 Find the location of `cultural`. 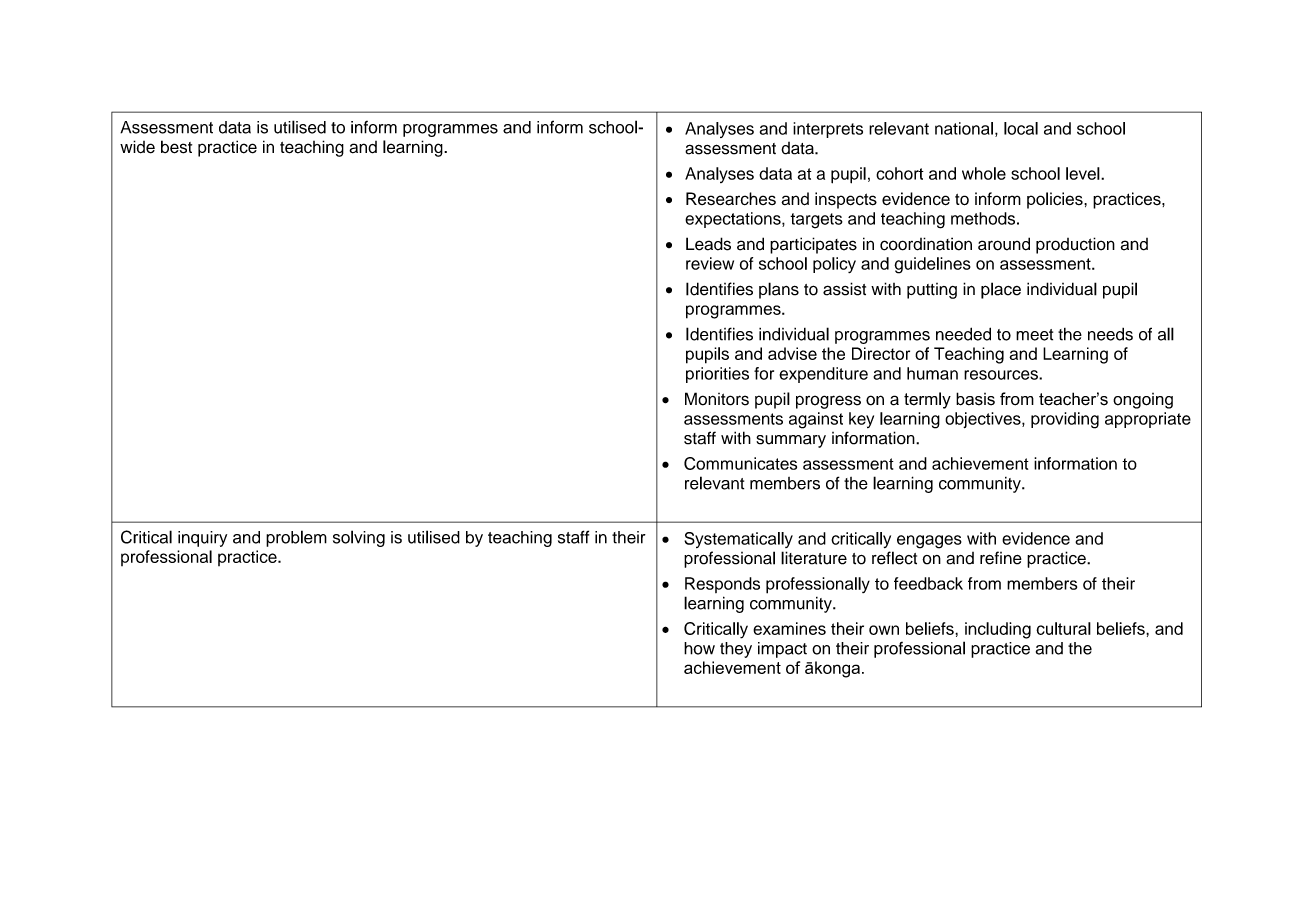

cultural is located at coordinates (1063, 628).
